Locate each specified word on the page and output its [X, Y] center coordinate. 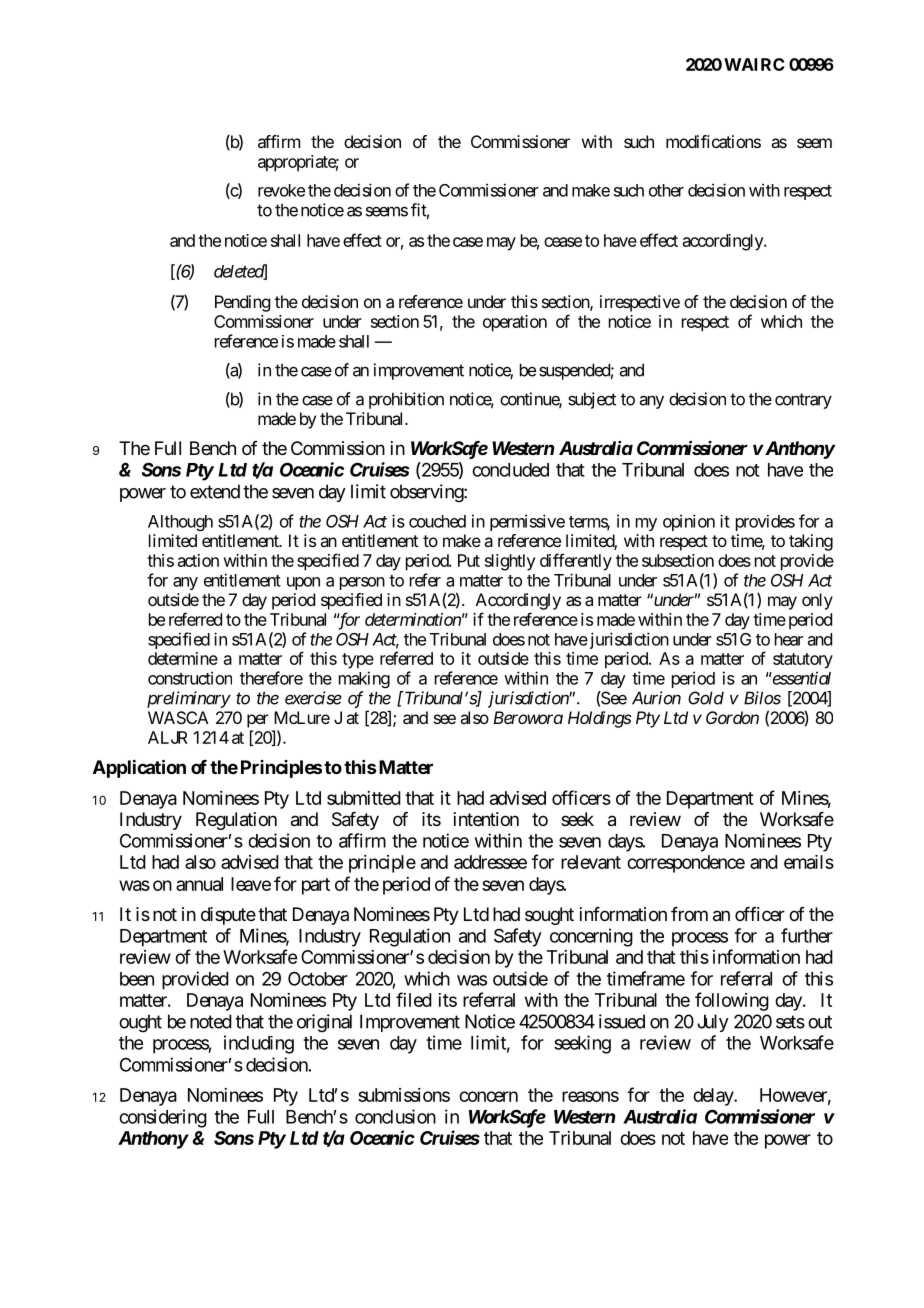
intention [486, 819]
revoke [281, 190]
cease [563, 242]
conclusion [395, 1116]
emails [809, 862]
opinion [689, 522]
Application [139, 768]
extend [215, 491]
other [666, 190]
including [259, 1044]
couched [437, 521]
